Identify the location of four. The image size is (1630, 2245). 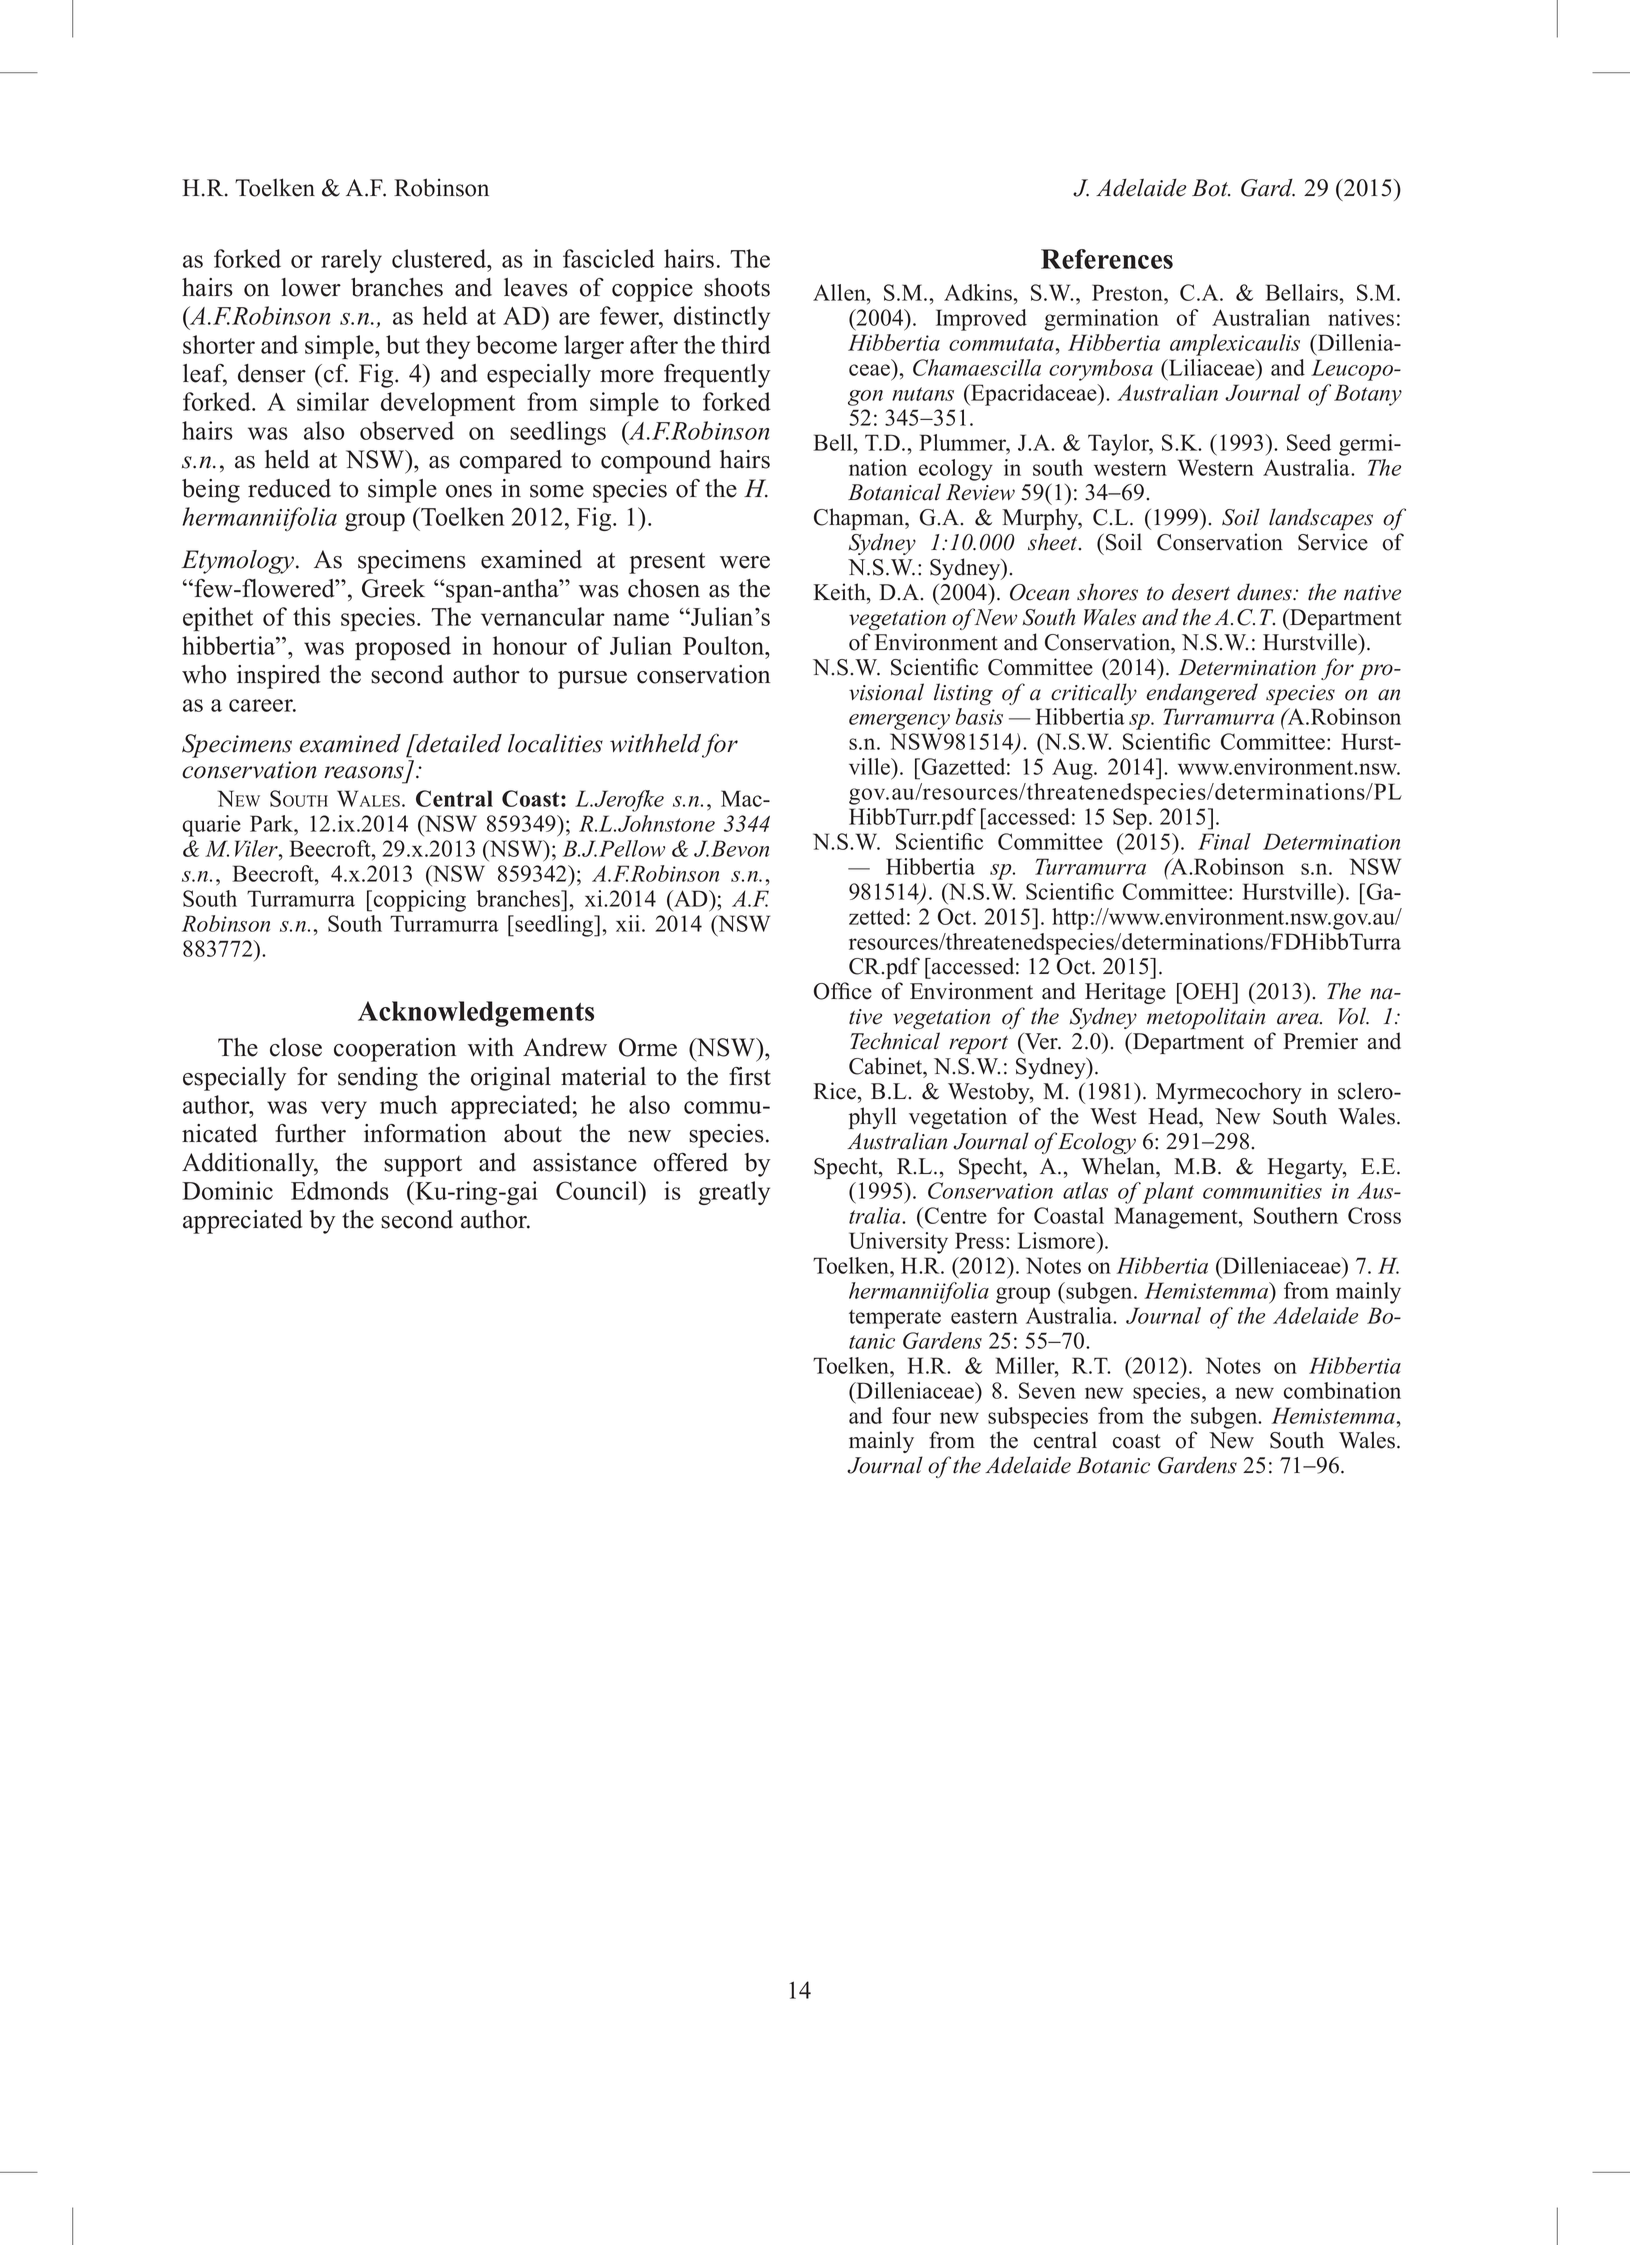
(911, 1415).
